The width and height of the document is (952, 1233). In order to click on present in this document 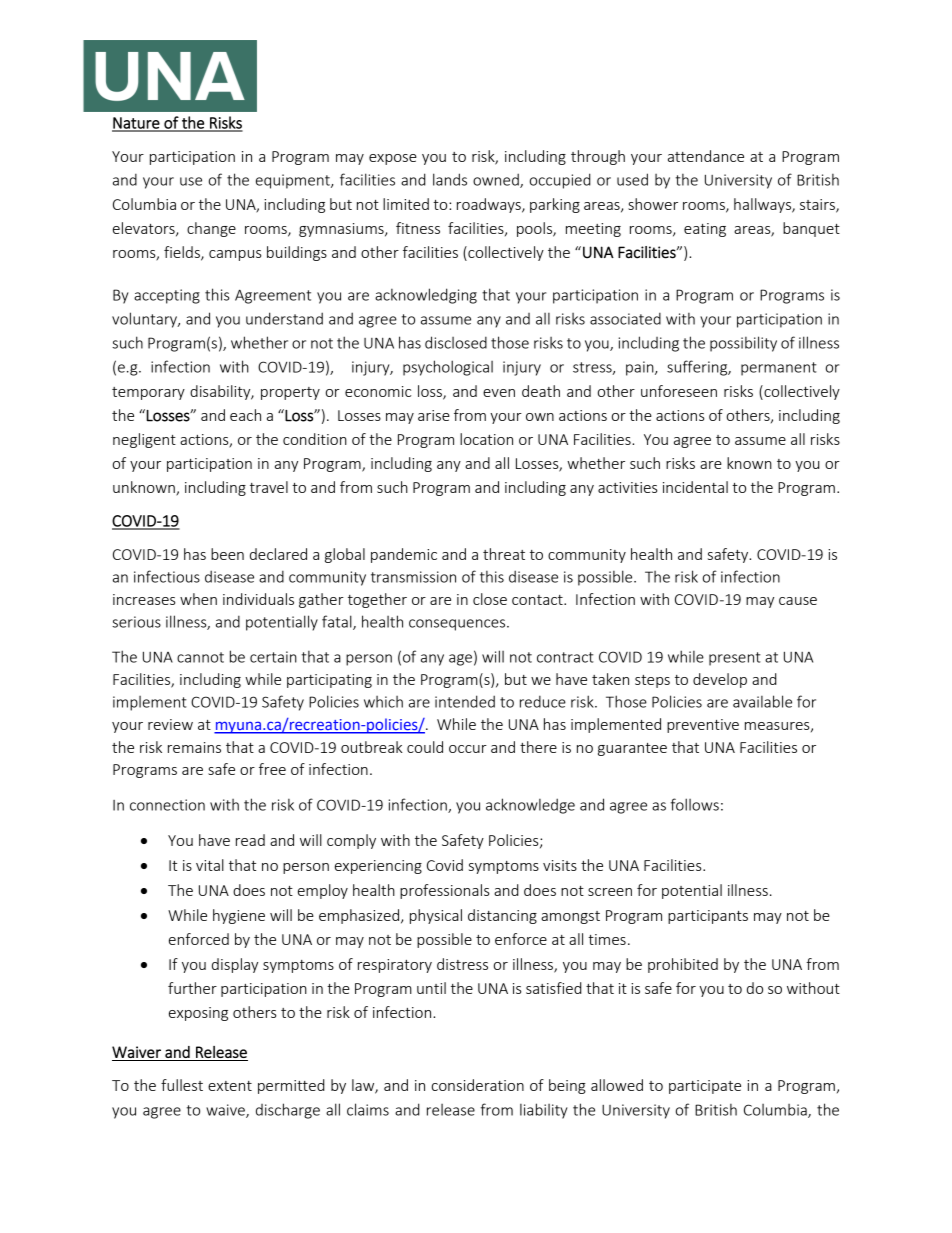, I will do `click(735, 659)`.
